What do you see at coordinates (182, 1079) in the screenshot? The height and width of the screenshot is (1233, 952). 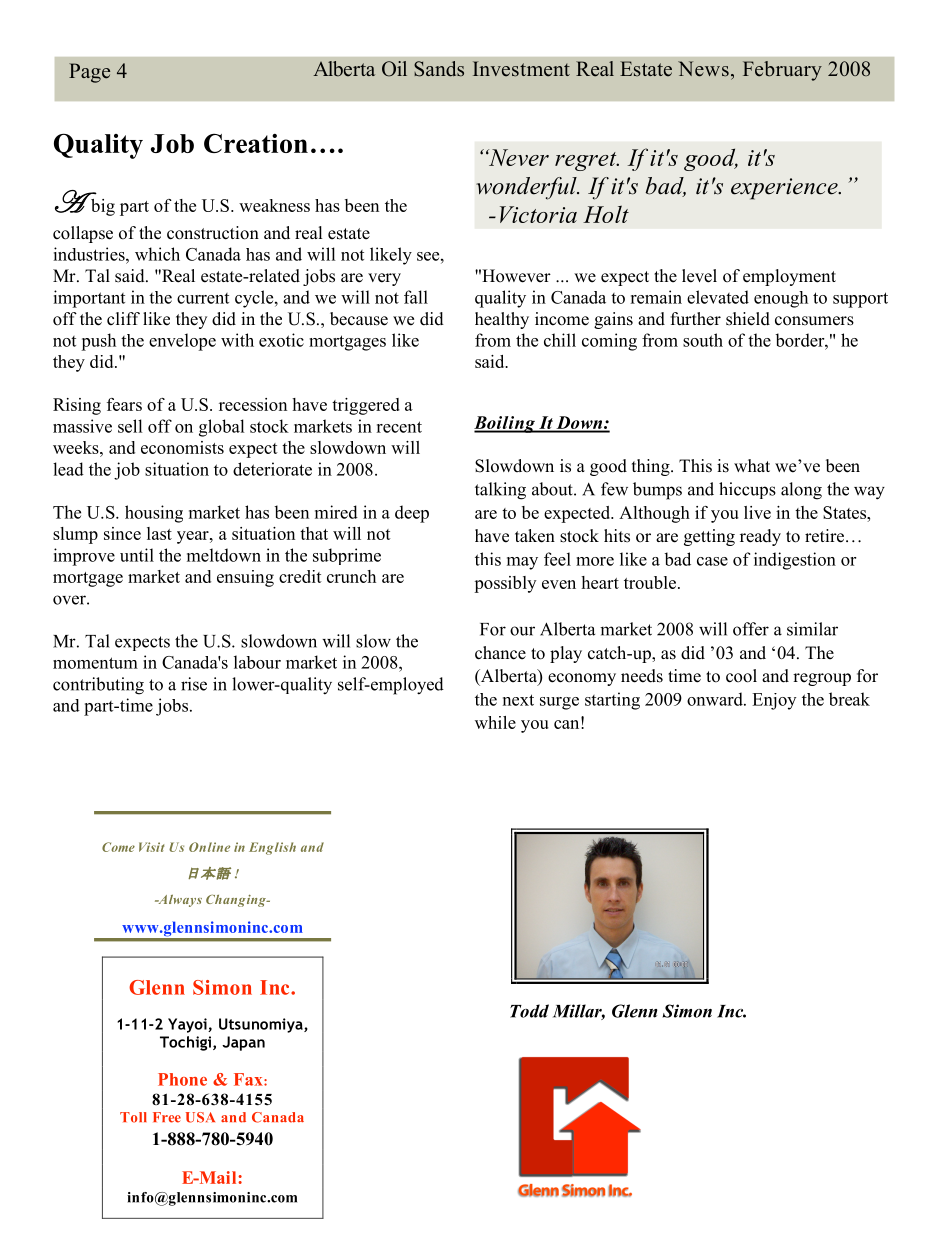 I see `Phone` at bounding box center [182, 1079].
